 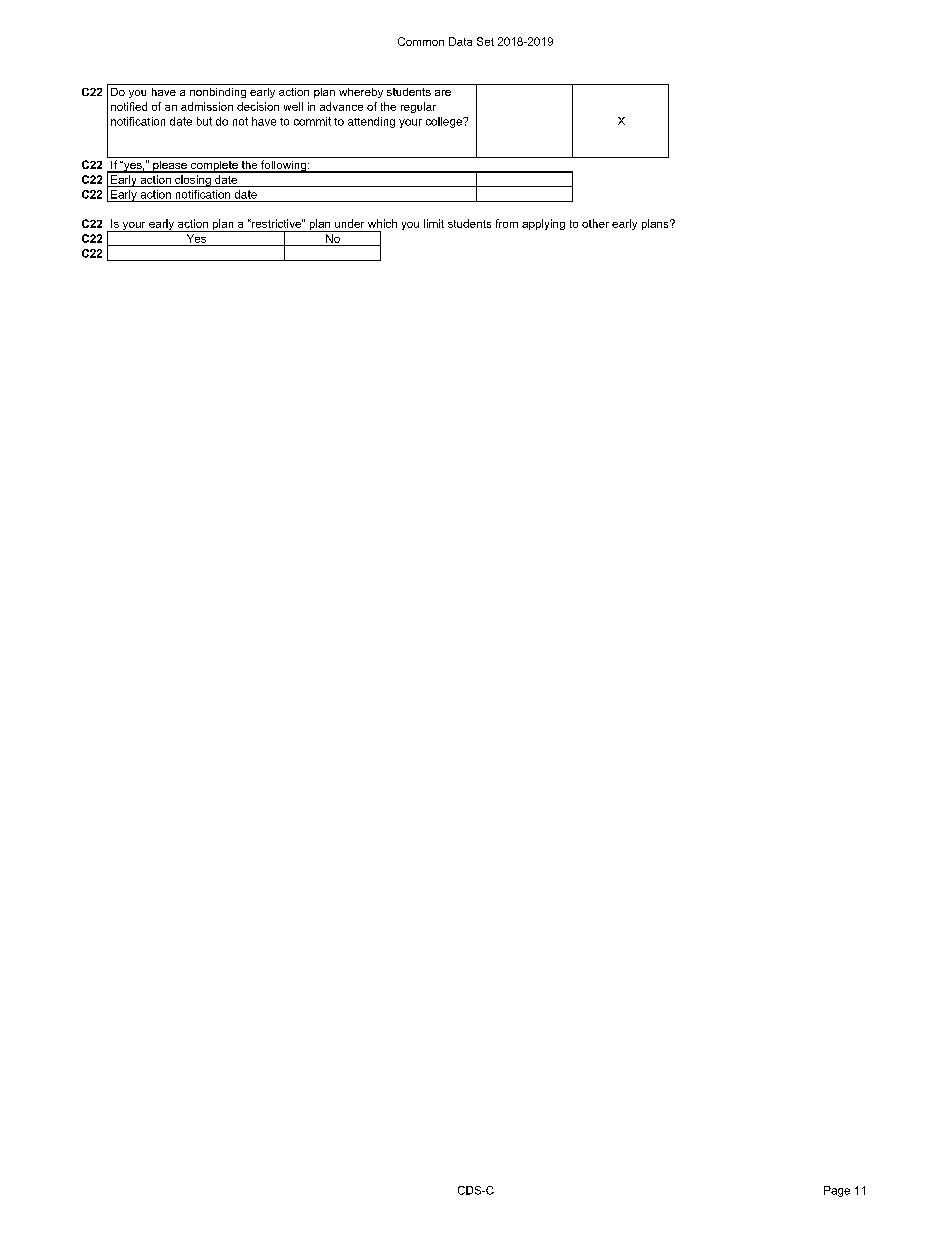 What do you see at coordinates (507, 223) in the screenshot?
I see `from` at bounding box center [507, 223].
